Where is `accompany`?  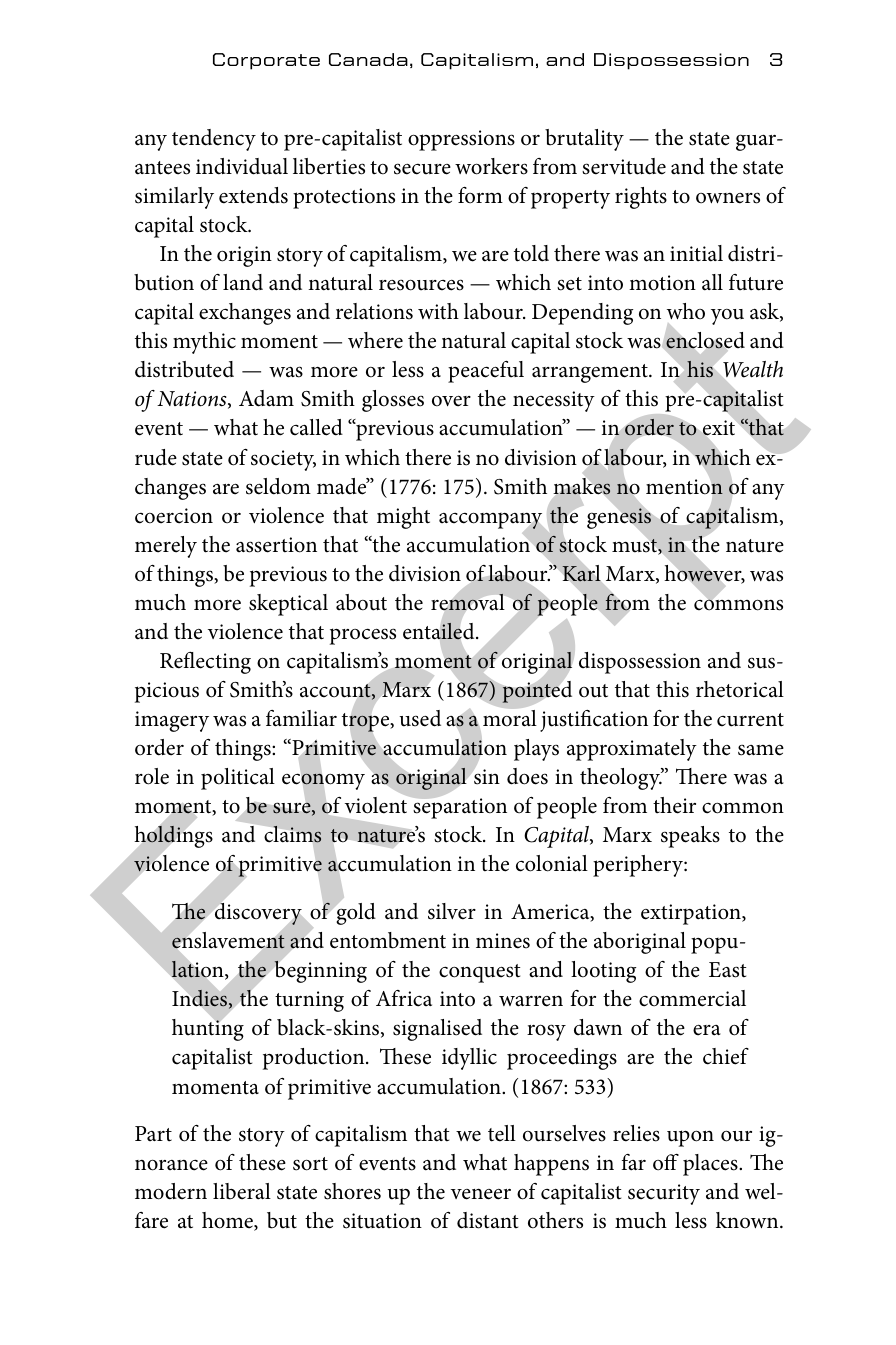
accompany is located at coordinates (490, 520).
